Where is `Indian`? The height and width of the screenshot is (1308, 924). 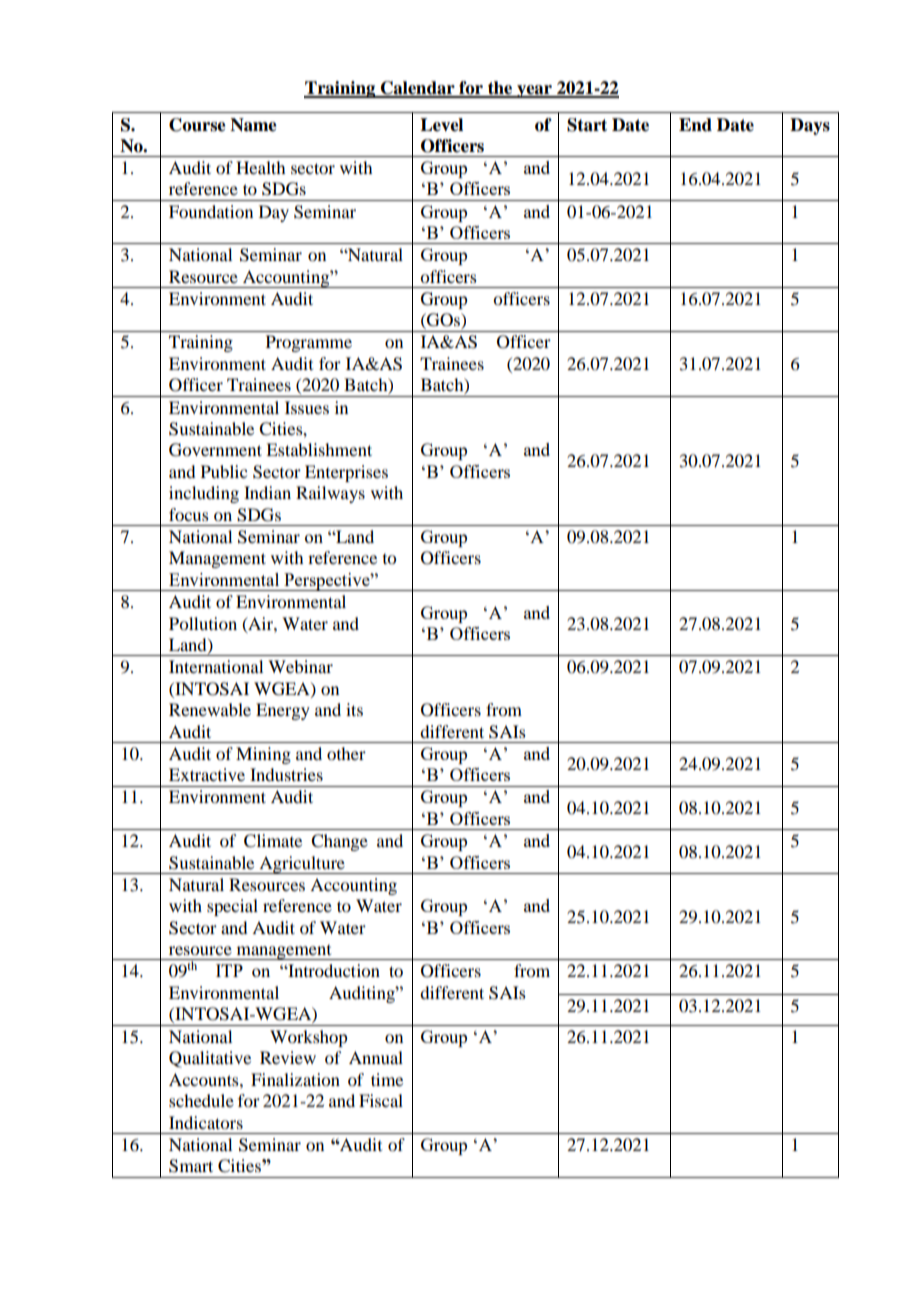 Indian is located at coordinates (267, 492).
